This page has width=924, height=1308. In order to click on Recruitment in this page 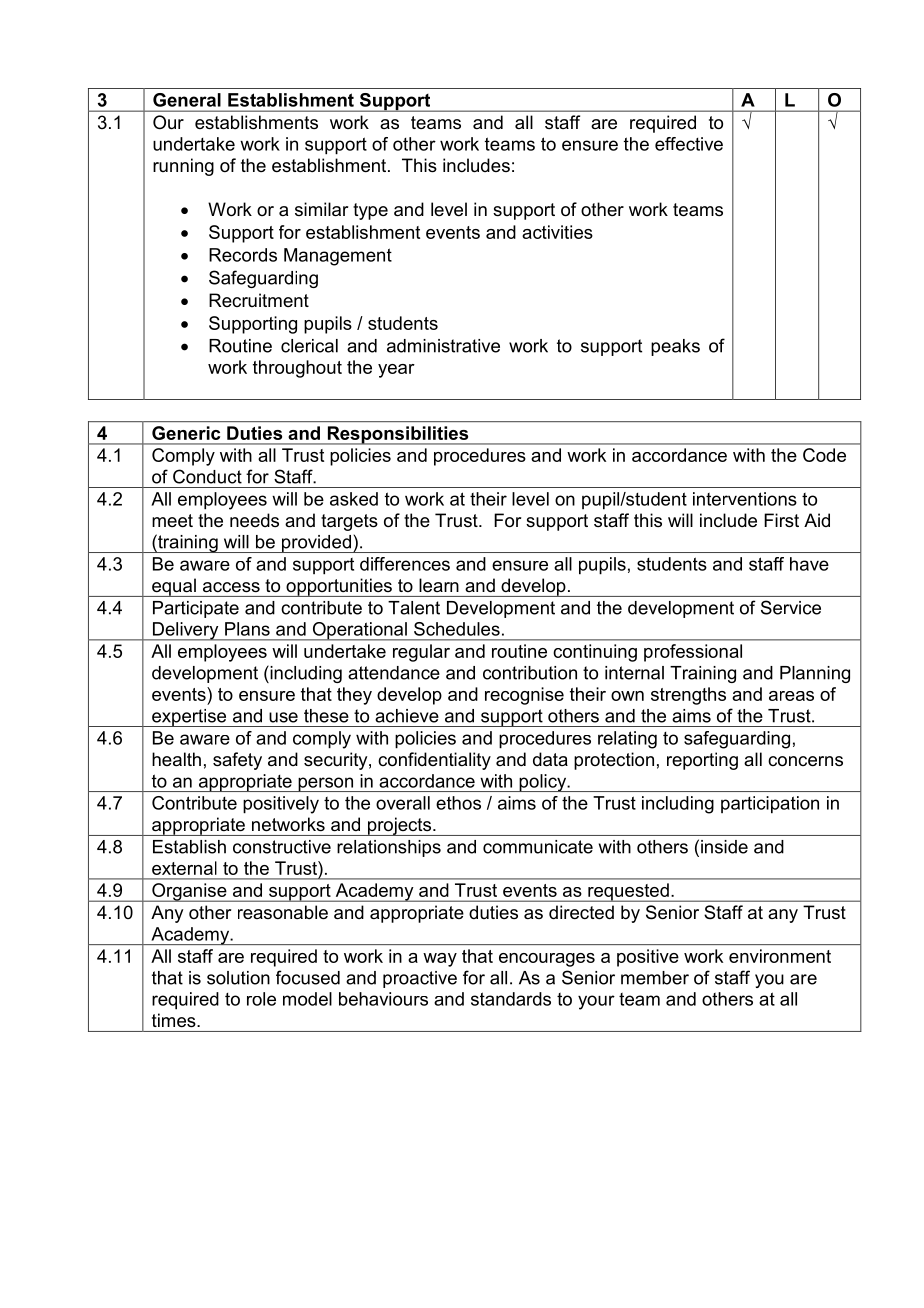, I will do `click(259, 300)`.
